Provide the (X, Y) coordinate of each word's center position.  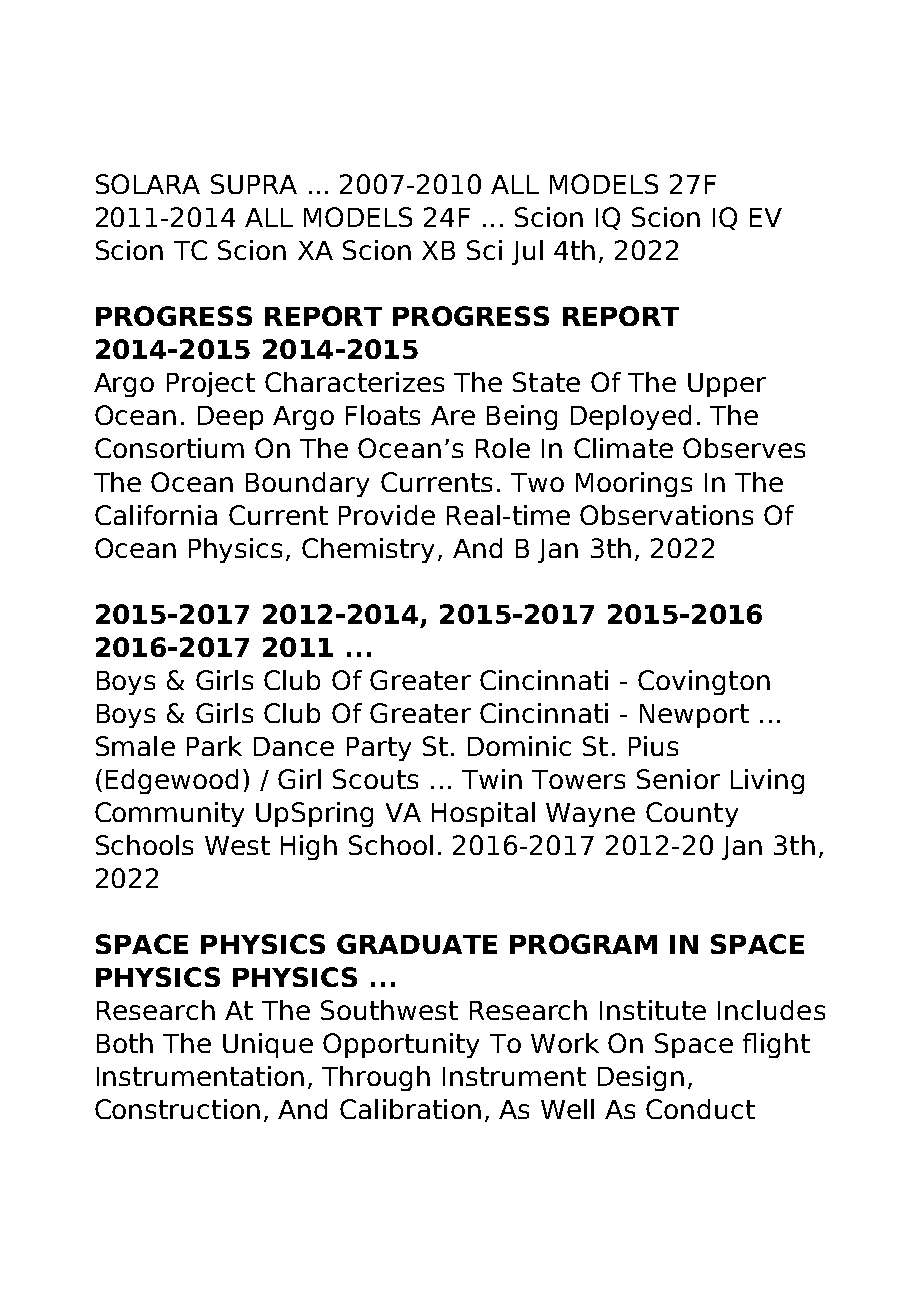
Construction (177, 1109)
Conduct (700, 1109)
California (156, 515)
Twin (492, 779)
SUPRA (254, 184)
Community (169, 814)
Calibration (410, 1109)
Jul (527, 252)
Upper (727, 385)
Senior (678, 779)
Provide (387, 515)
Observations (666, 515)
